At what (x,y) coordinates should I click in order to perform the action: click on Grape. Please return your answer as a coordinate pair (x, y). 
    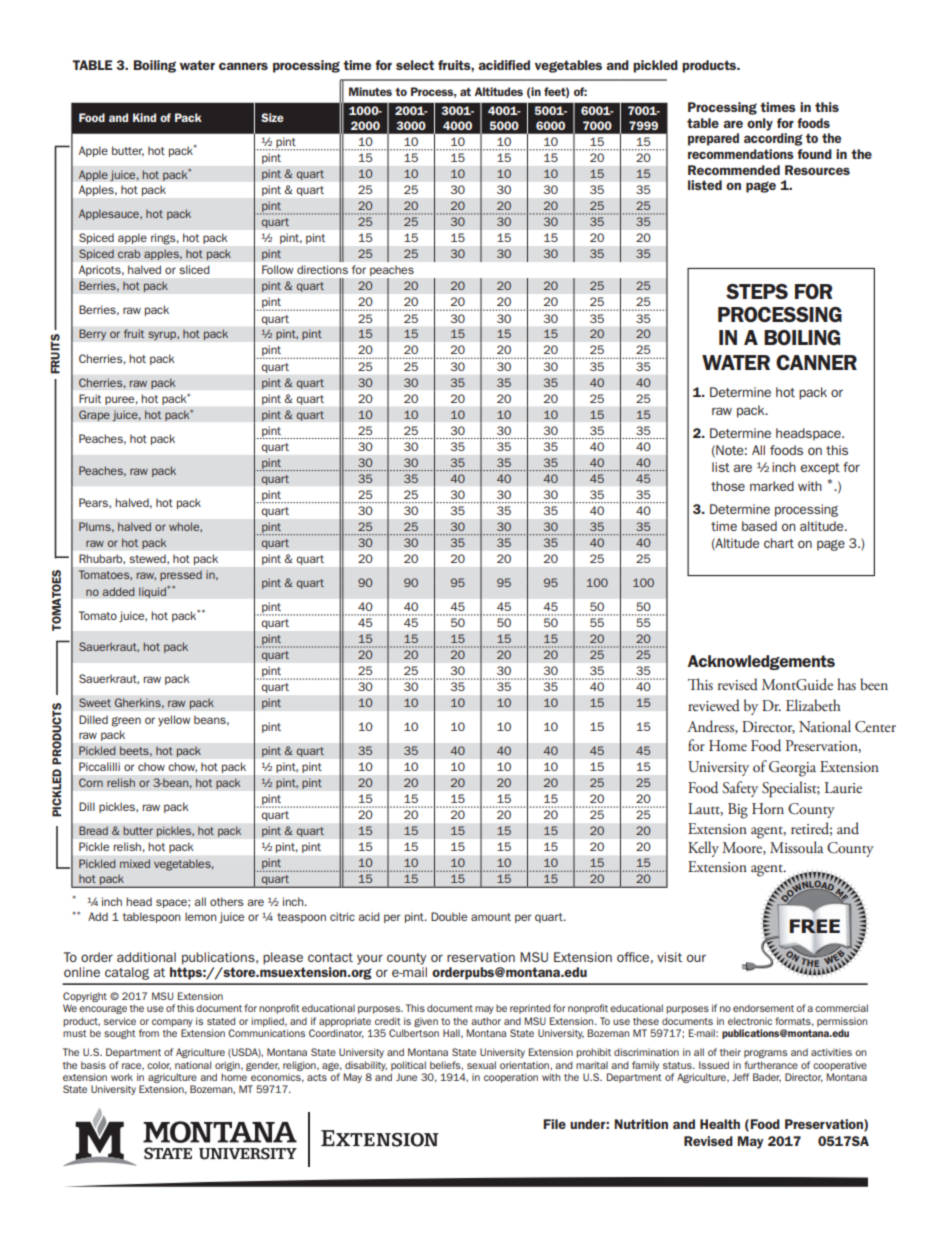
    Looking at the image, I should click on (94, 415).
